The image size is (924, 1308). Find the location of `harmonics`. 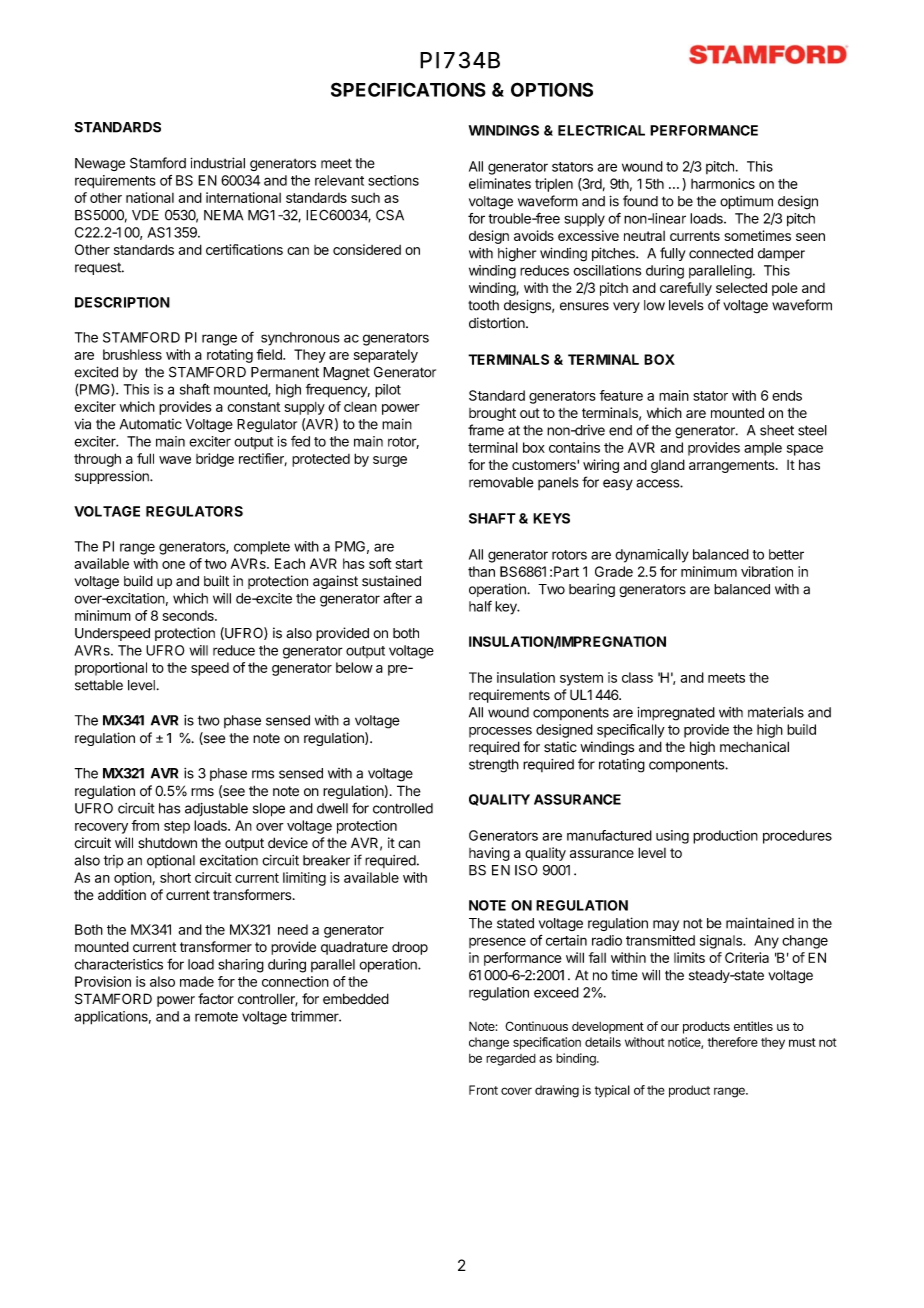

harmonics is located at coordinates (723, 183).
